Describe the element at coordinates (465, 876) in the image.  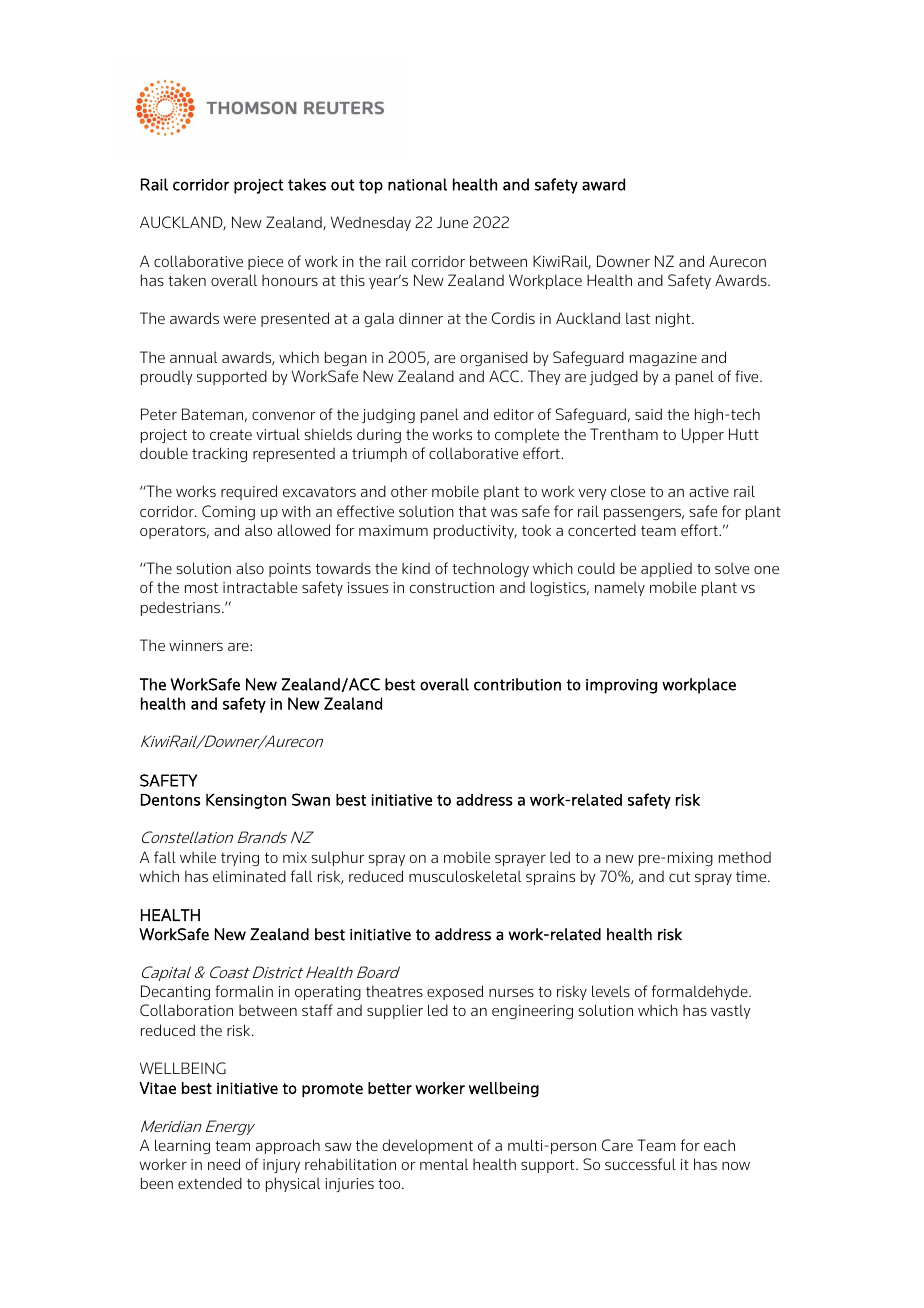
I see `musculoskeletal` at that location.
